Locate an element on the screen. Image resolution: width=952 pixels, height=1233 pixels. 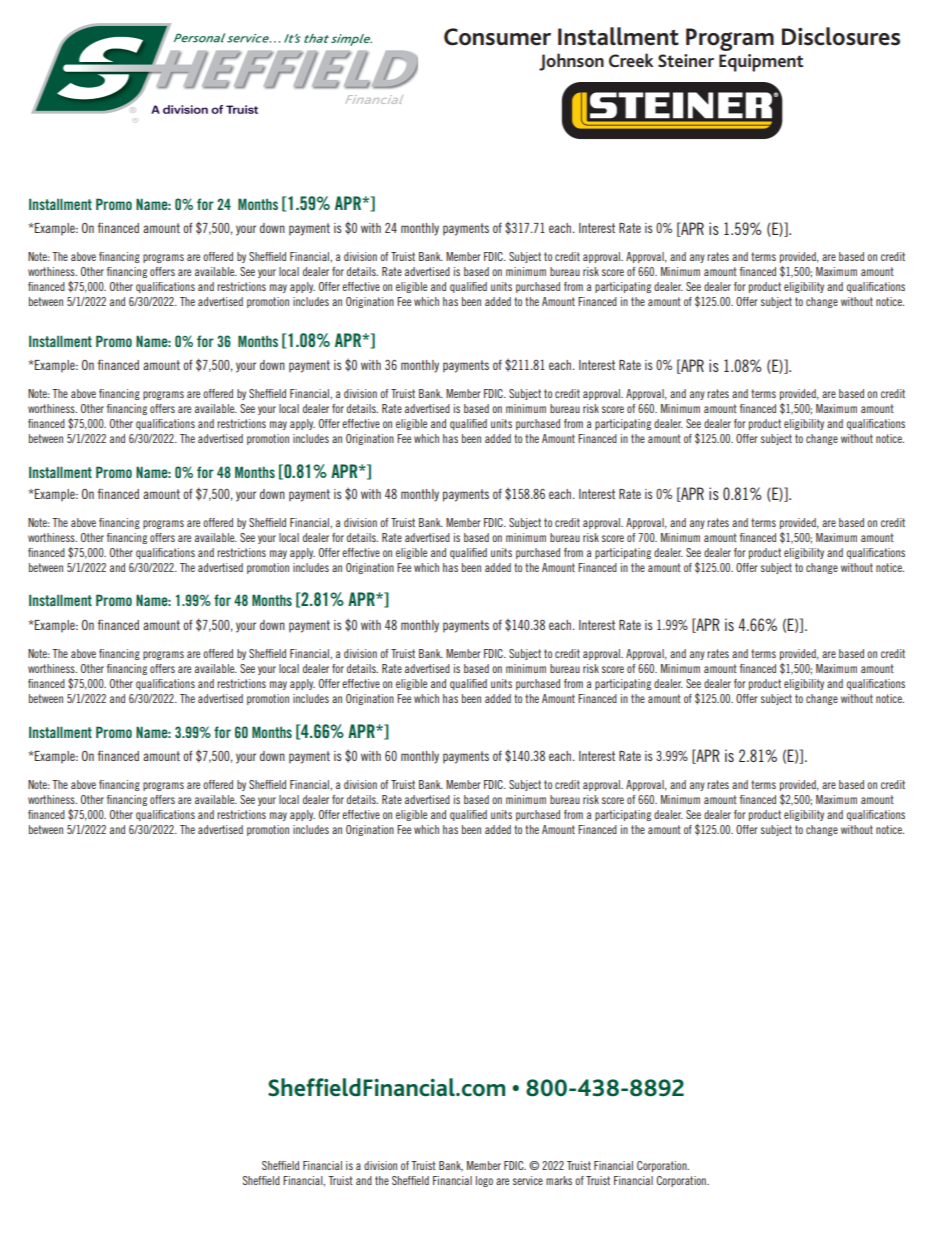
Steiner is located at coordinates (686, 60).
